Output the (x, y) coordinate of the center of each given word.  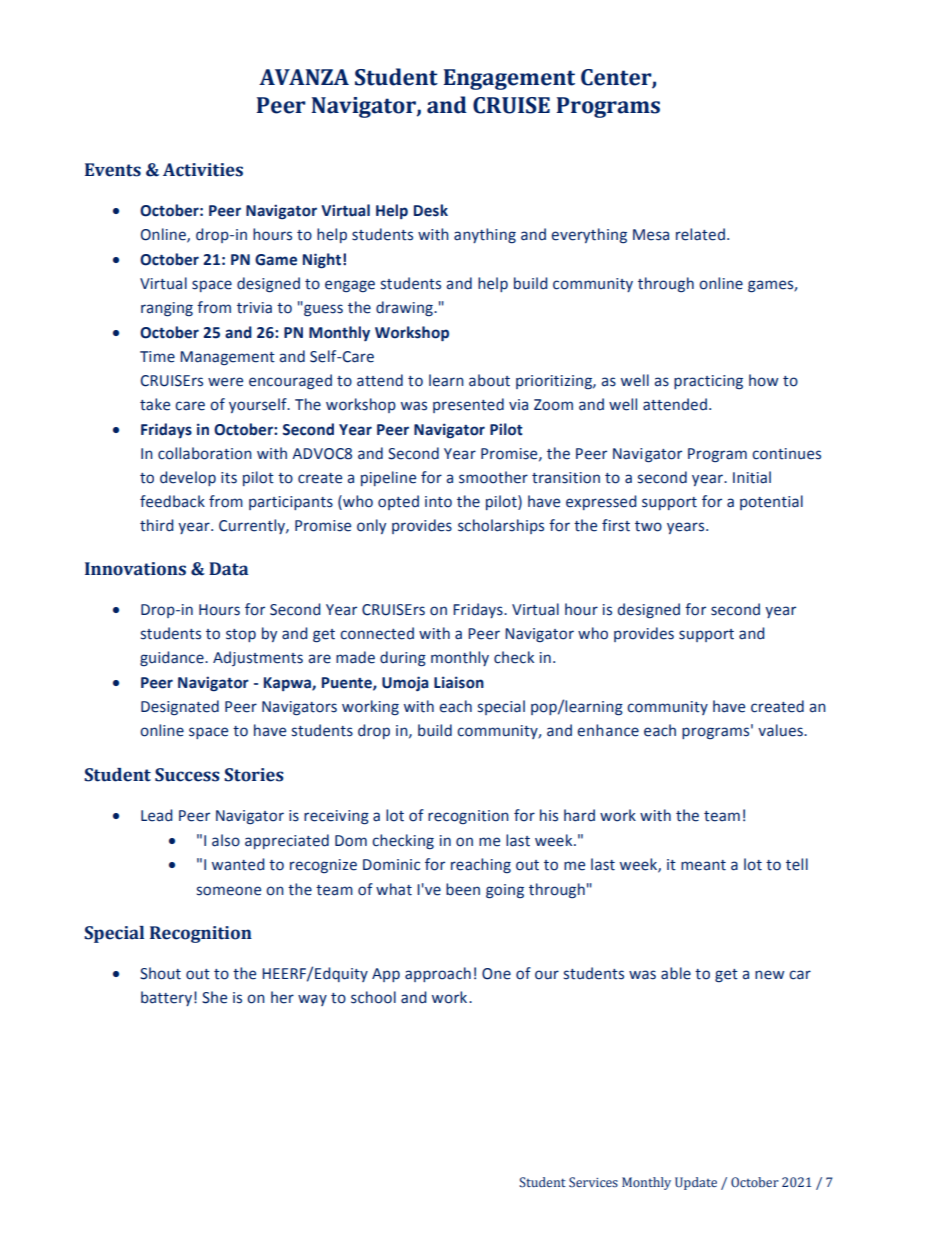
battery (166, 998)
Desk (431, 210)
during (403, 659)
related (700, 234)
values (781, 730)
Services (593, 1182)
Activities (203, 170)
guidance (173, 658)
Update (696, 1183)
